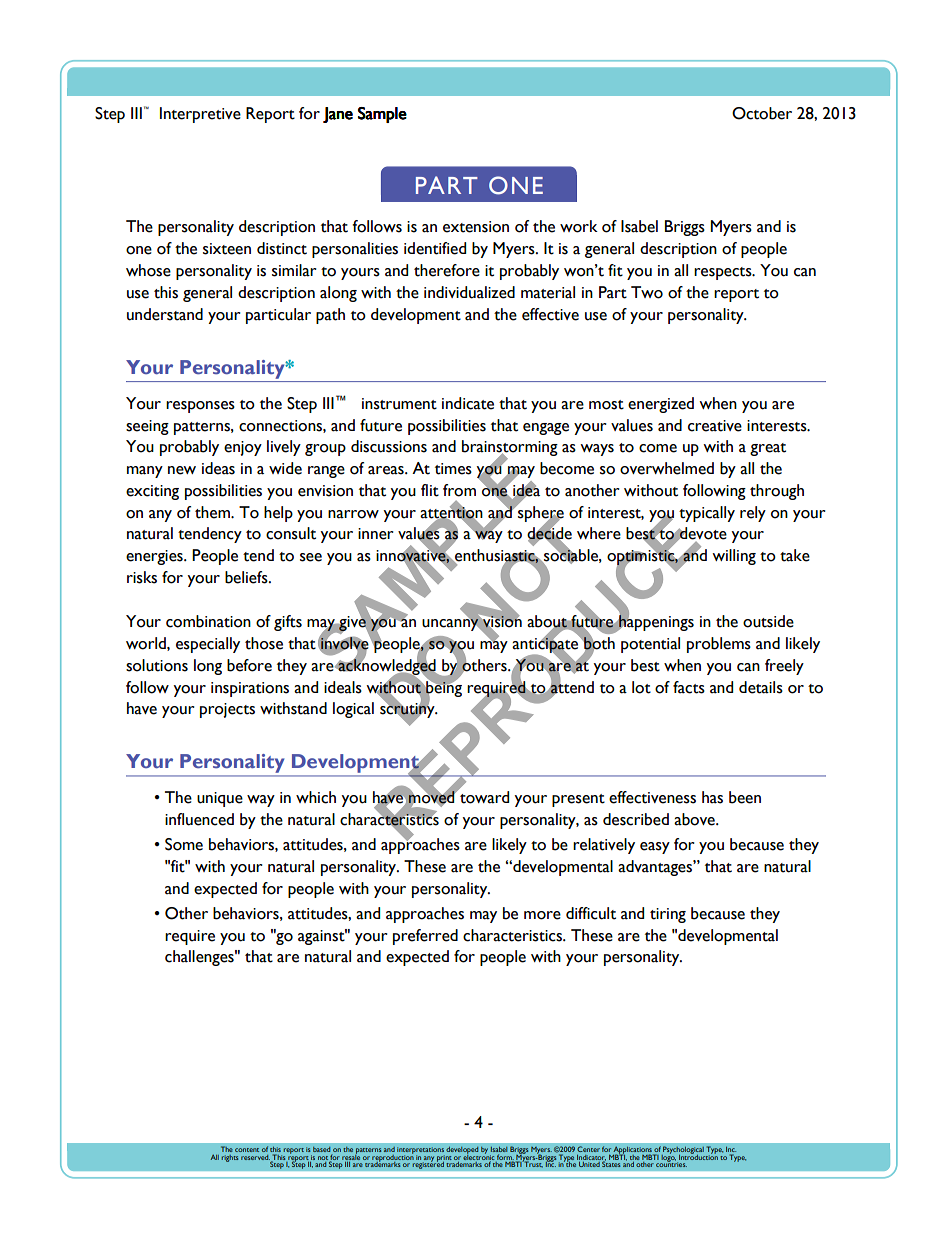  What do you see at coordinates (200, 407) in the document?
I see `responses` at bounding box center [200, 407].
